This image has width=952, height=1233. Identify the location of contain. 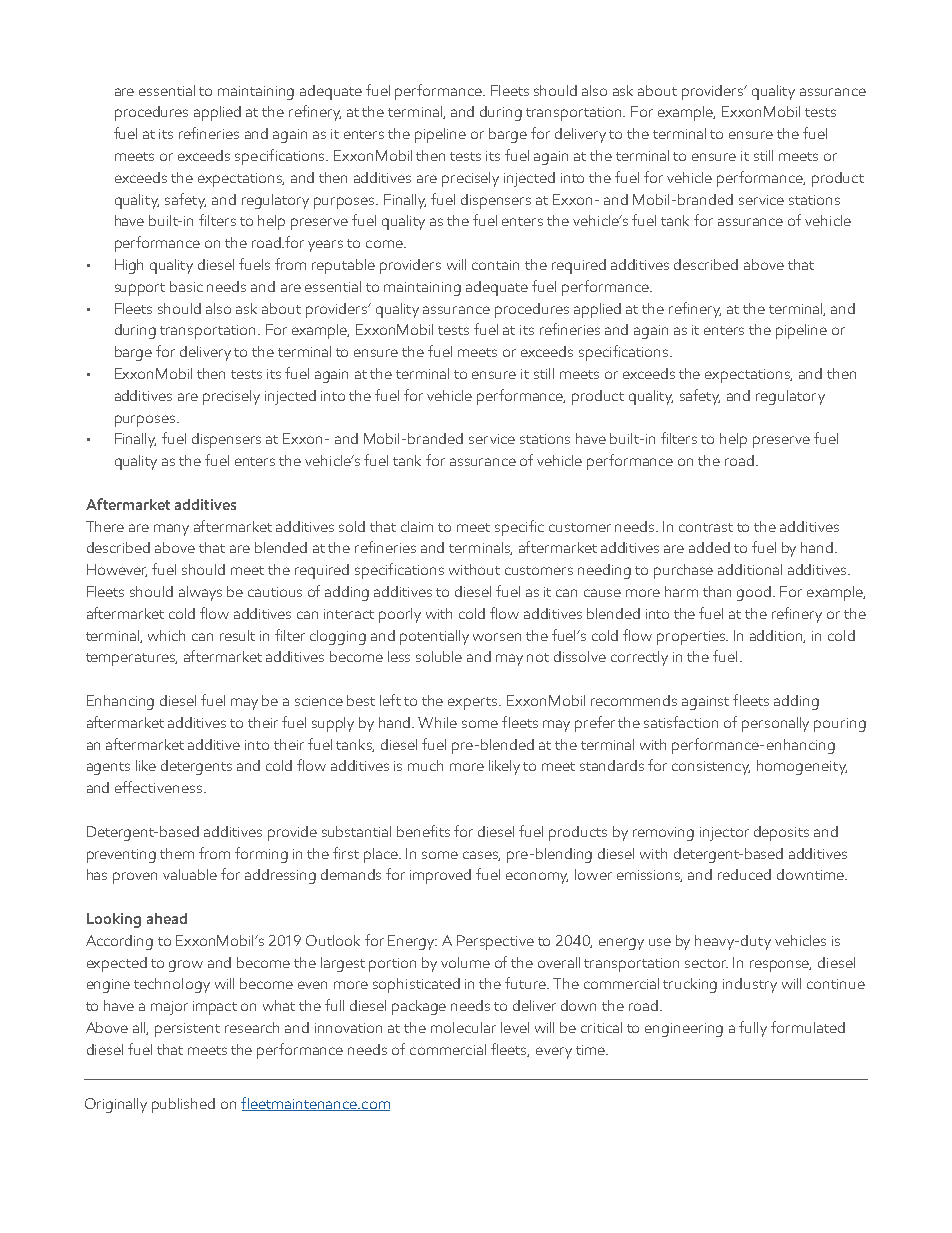
(495, 265).
